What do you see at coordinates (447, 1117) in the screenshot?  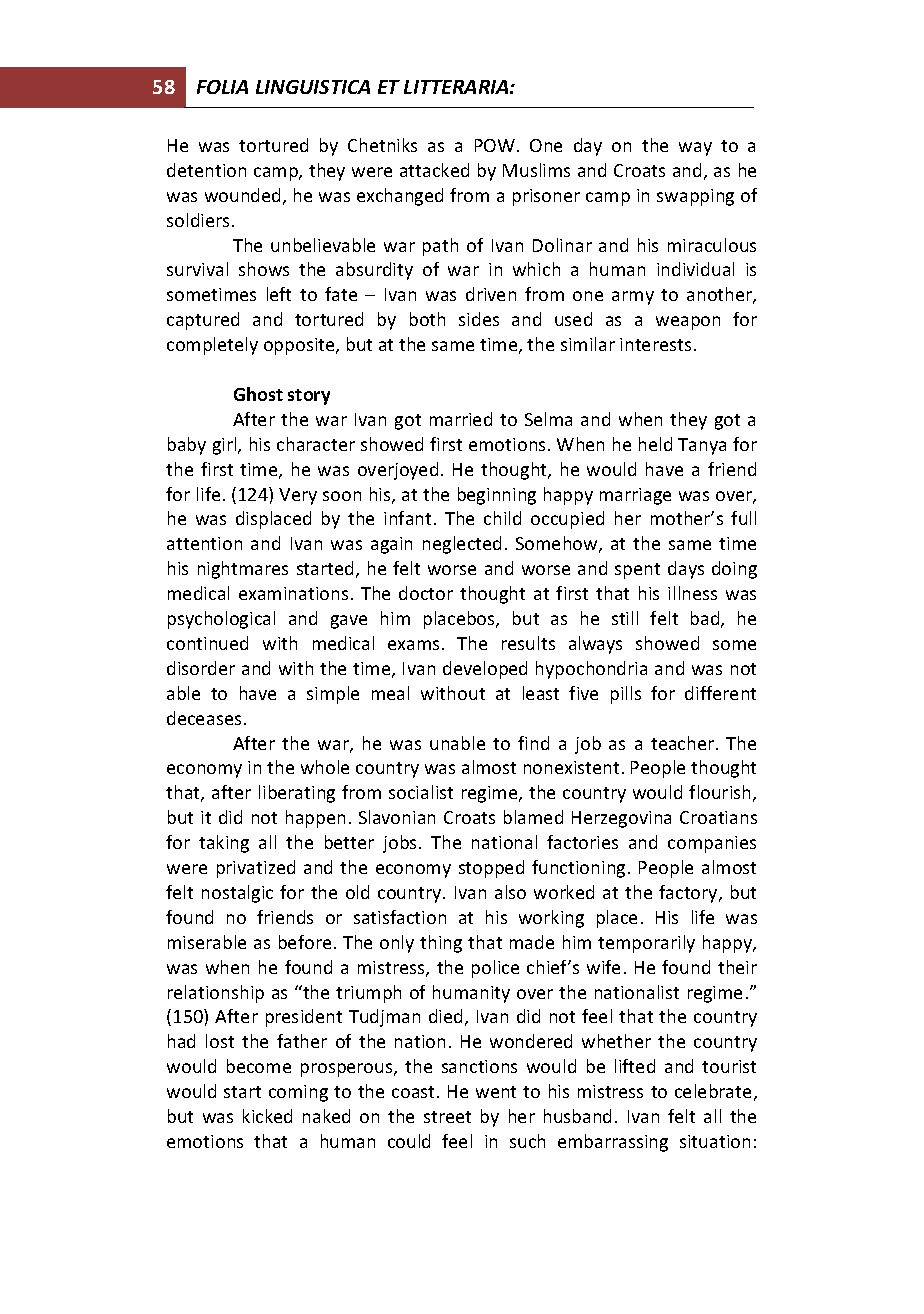 I see `street` at bounding box center [447, 1117].
